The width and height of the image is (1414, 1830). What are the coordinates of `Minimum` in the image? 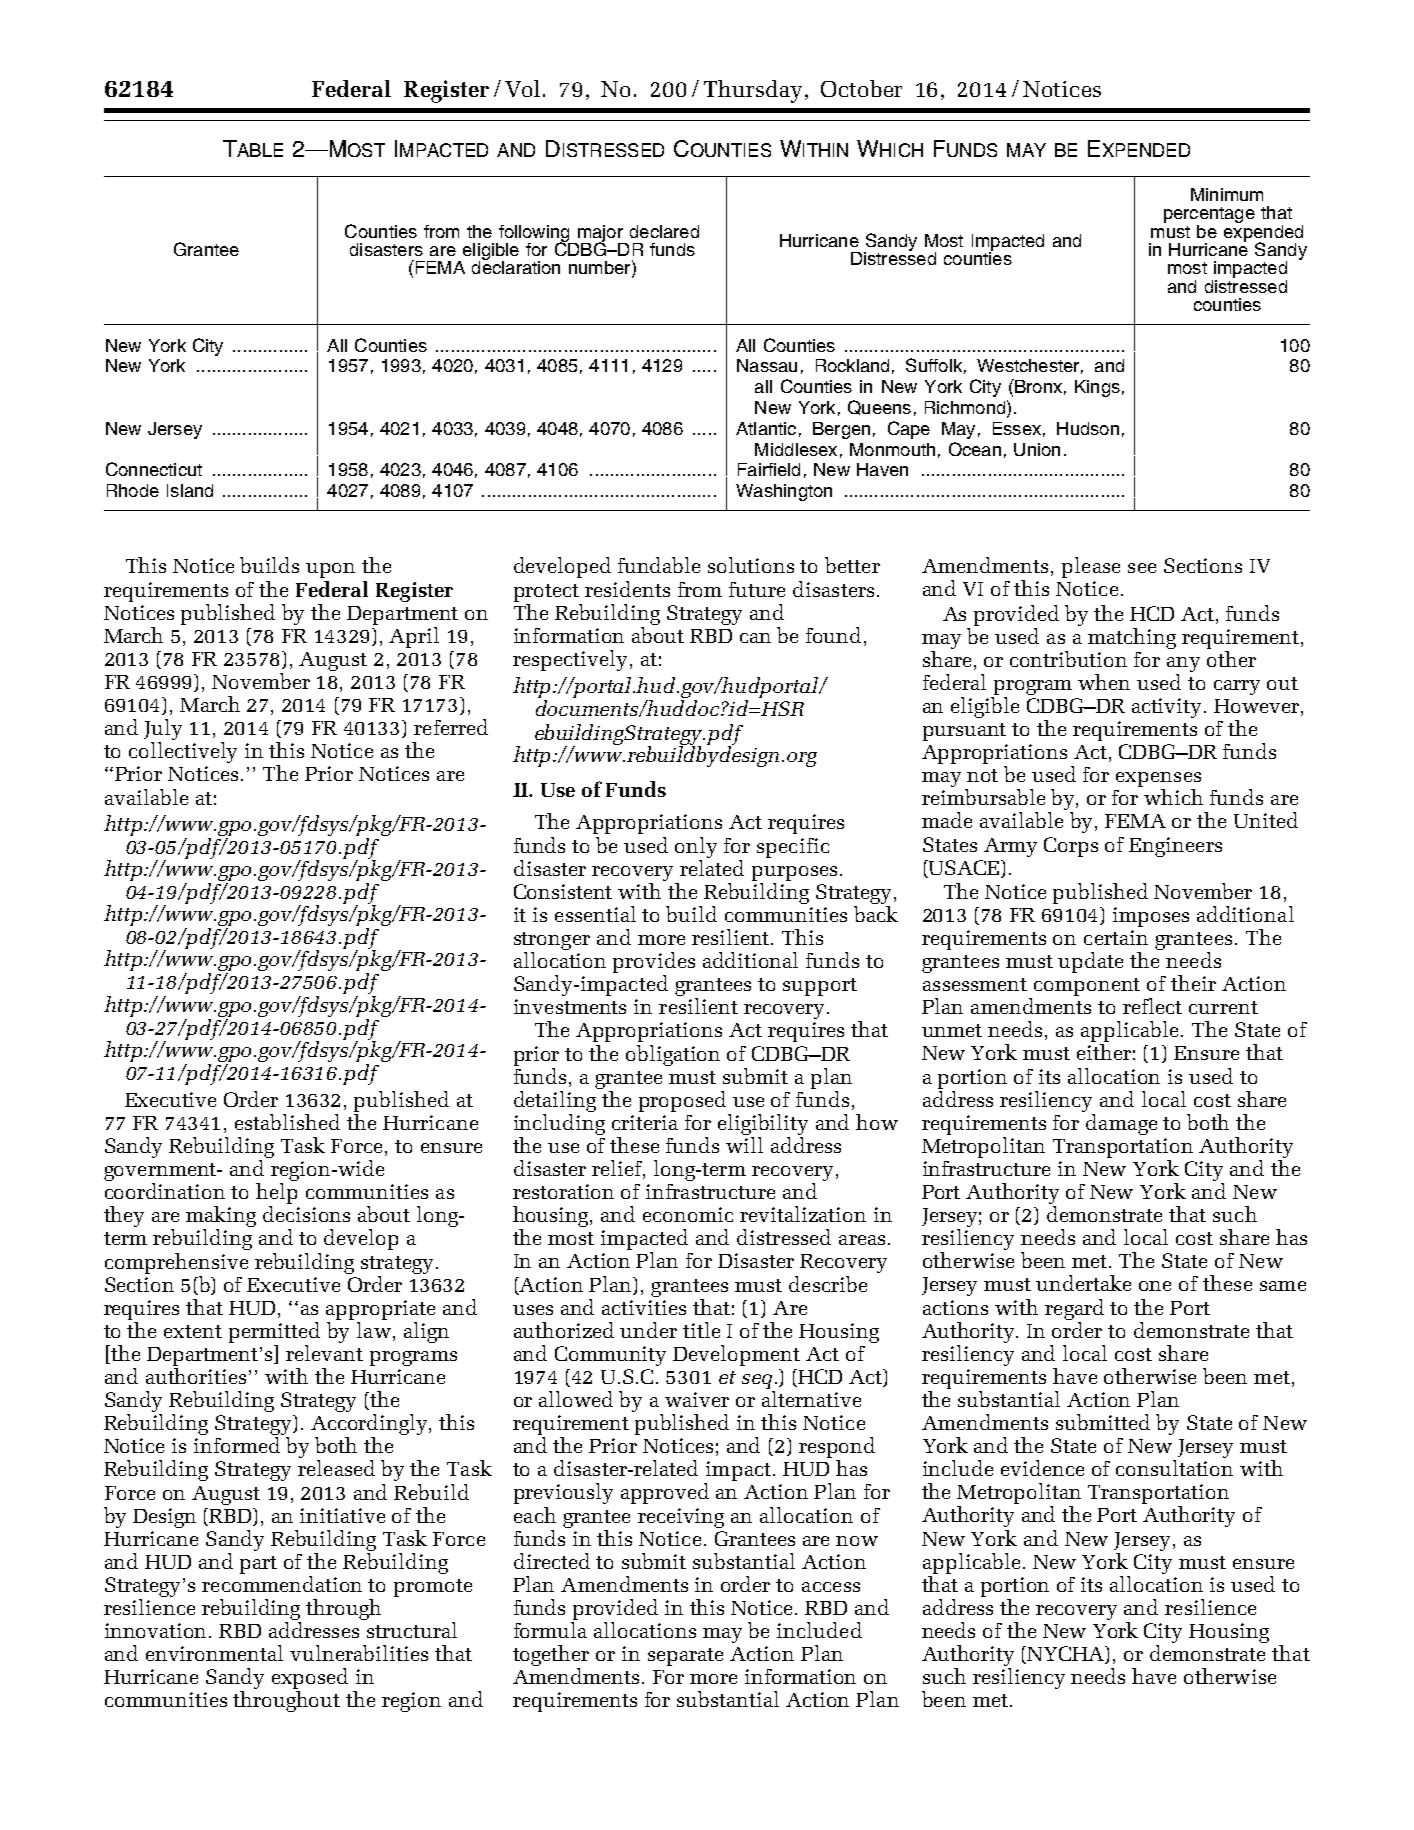 It's located at (1227, 194).
